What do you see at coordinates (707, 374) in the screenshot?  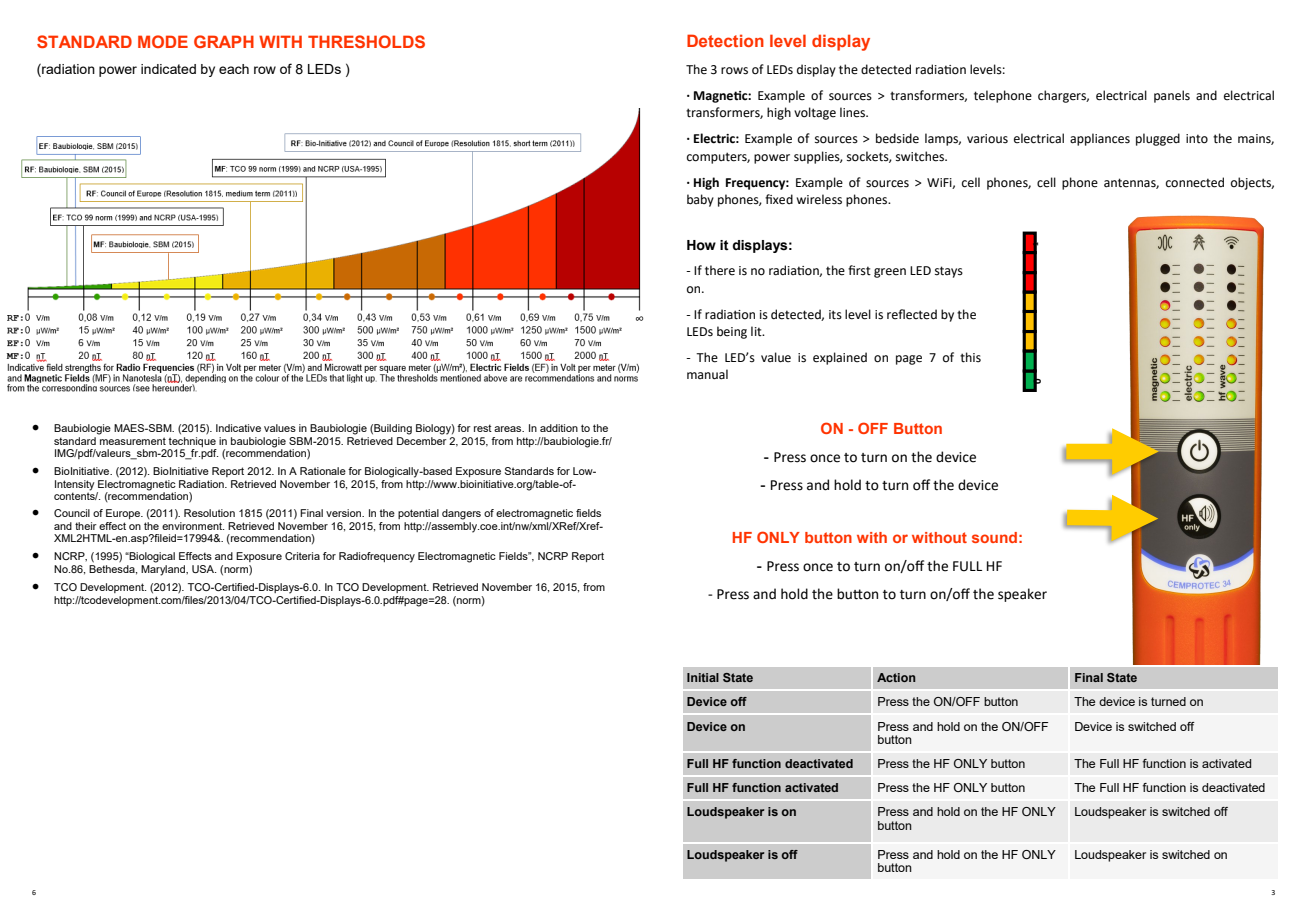 I see `manual` at bounding box center [707, 374].
